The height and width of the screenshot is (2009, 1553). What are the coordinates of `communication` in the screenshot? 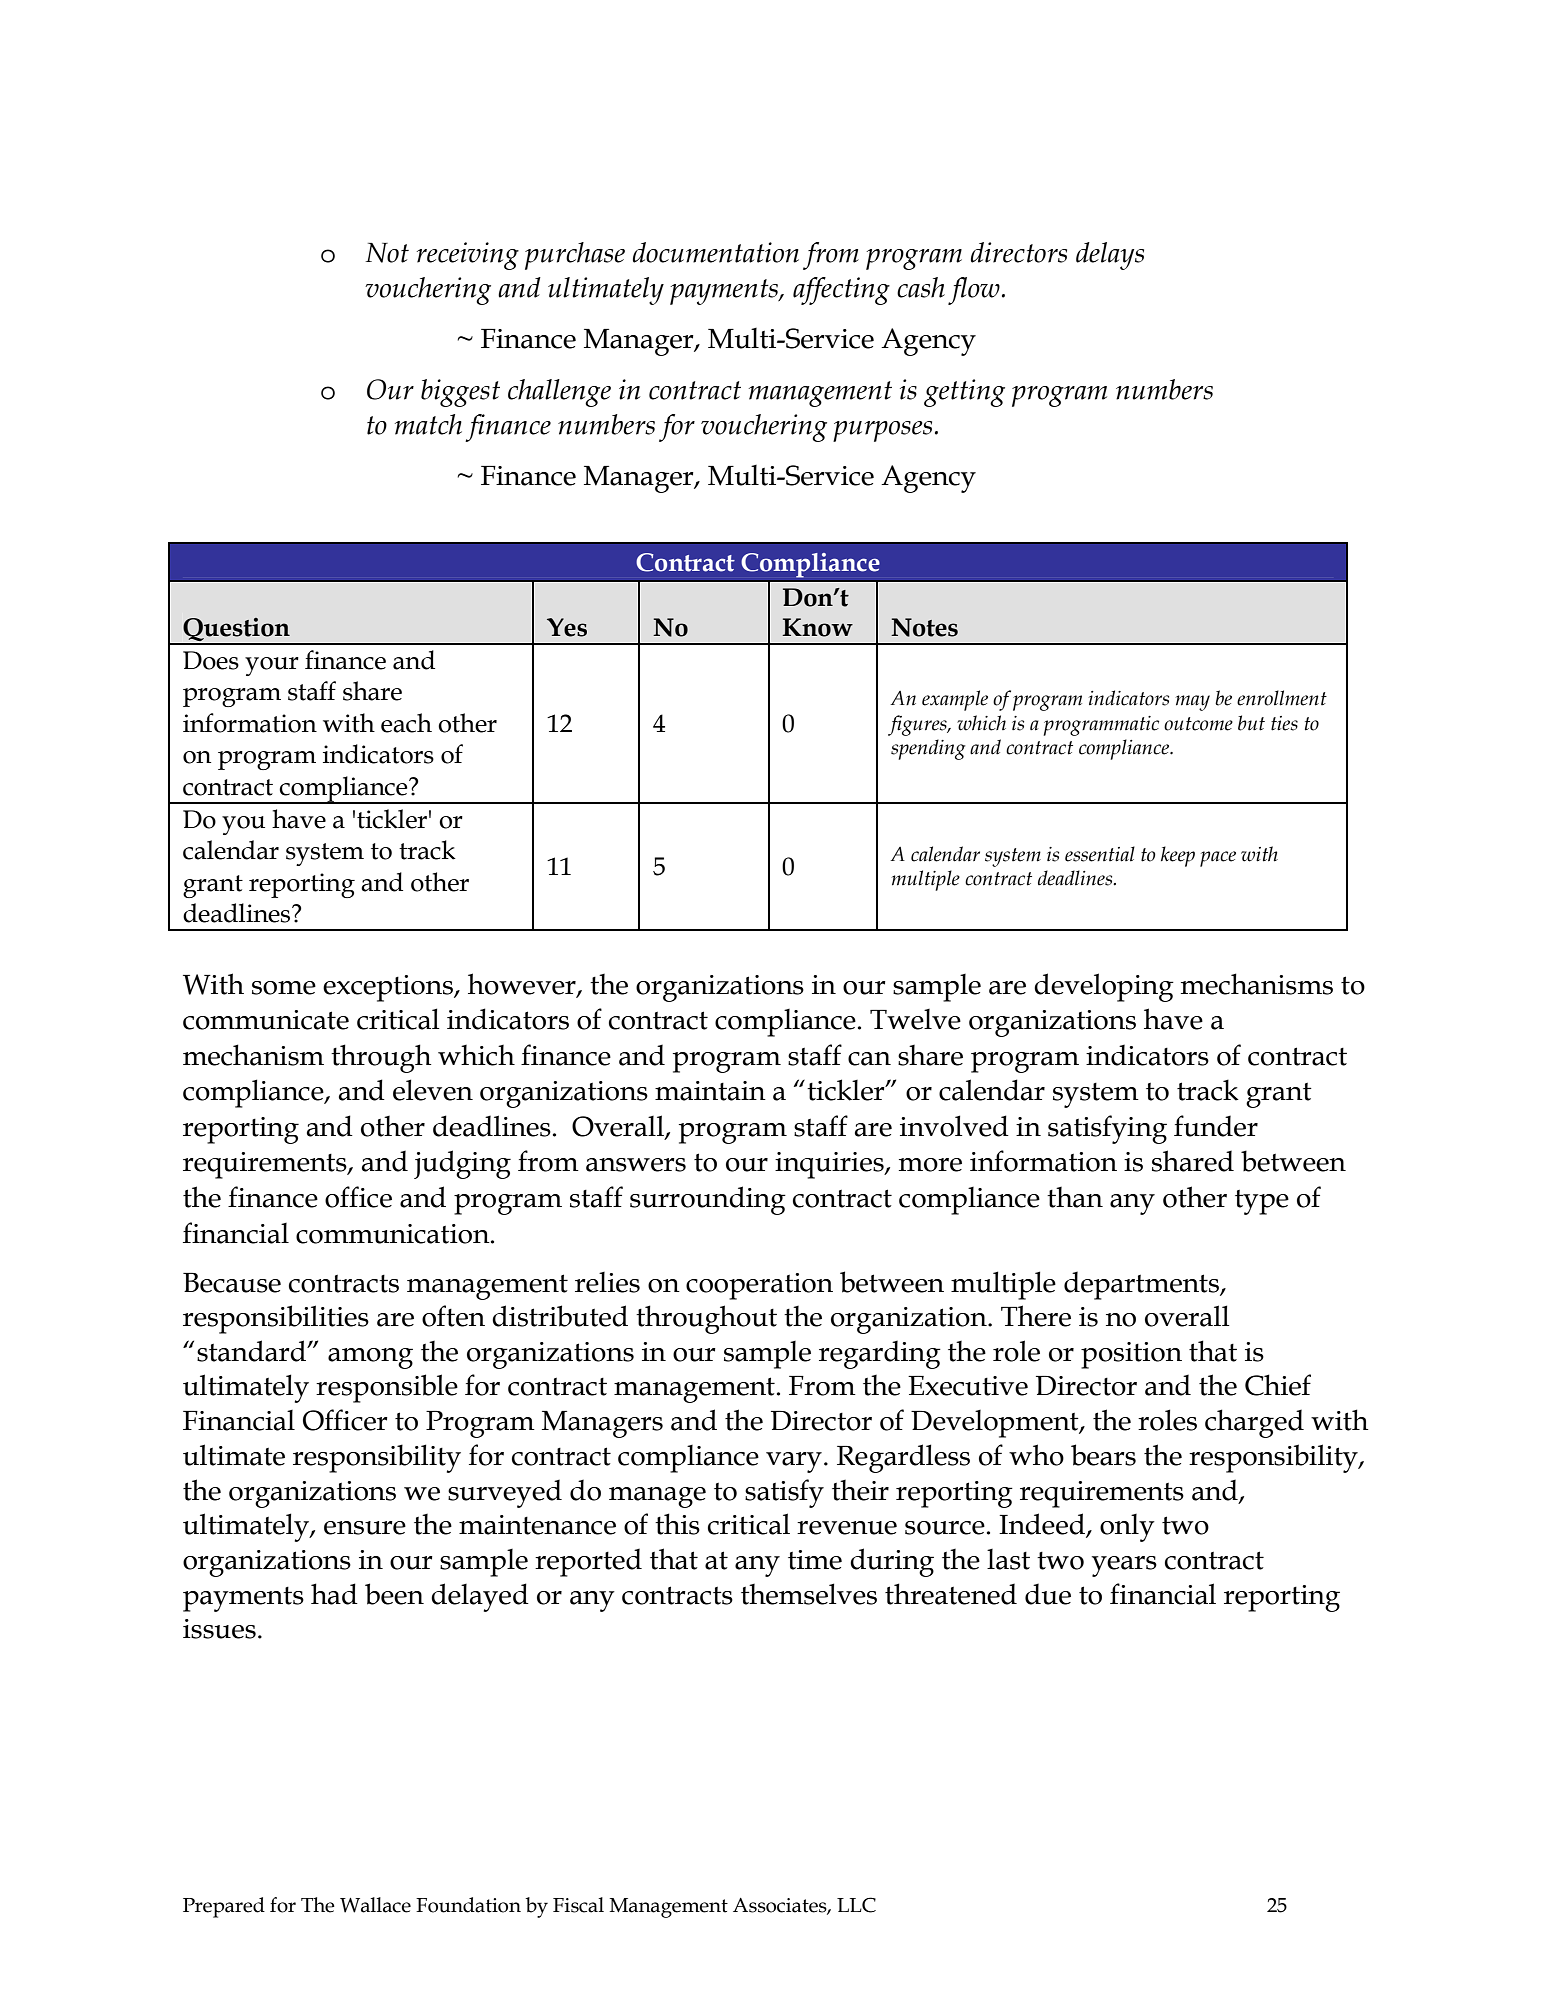 It's located at (394, 1234).
